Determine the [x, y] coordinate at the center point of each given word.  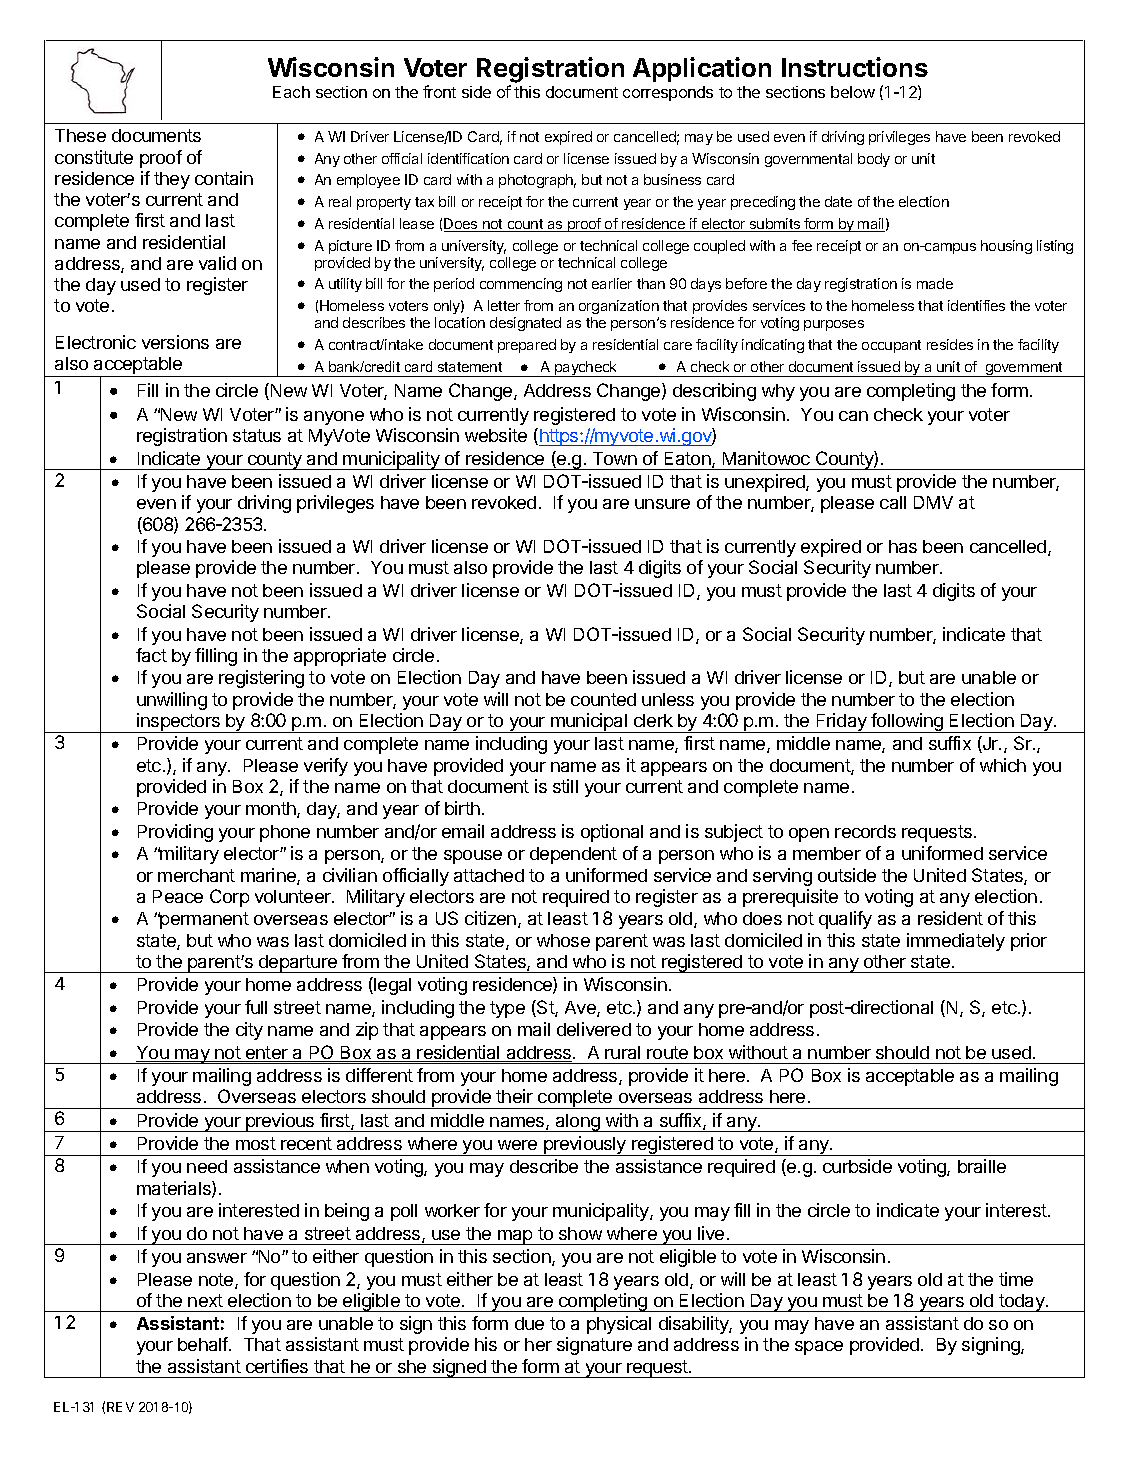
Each [291, 92]
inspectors [178, 723]
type [507, 1009]
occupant [891, 346]
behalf [204, 1344]
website [496, 435]
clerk [653, 720]
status [257, 435]
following [907, 723]
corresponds [668, 93]
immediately [956, 942]
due [529, 1323]
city [249, 1031]
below [853, 92]
